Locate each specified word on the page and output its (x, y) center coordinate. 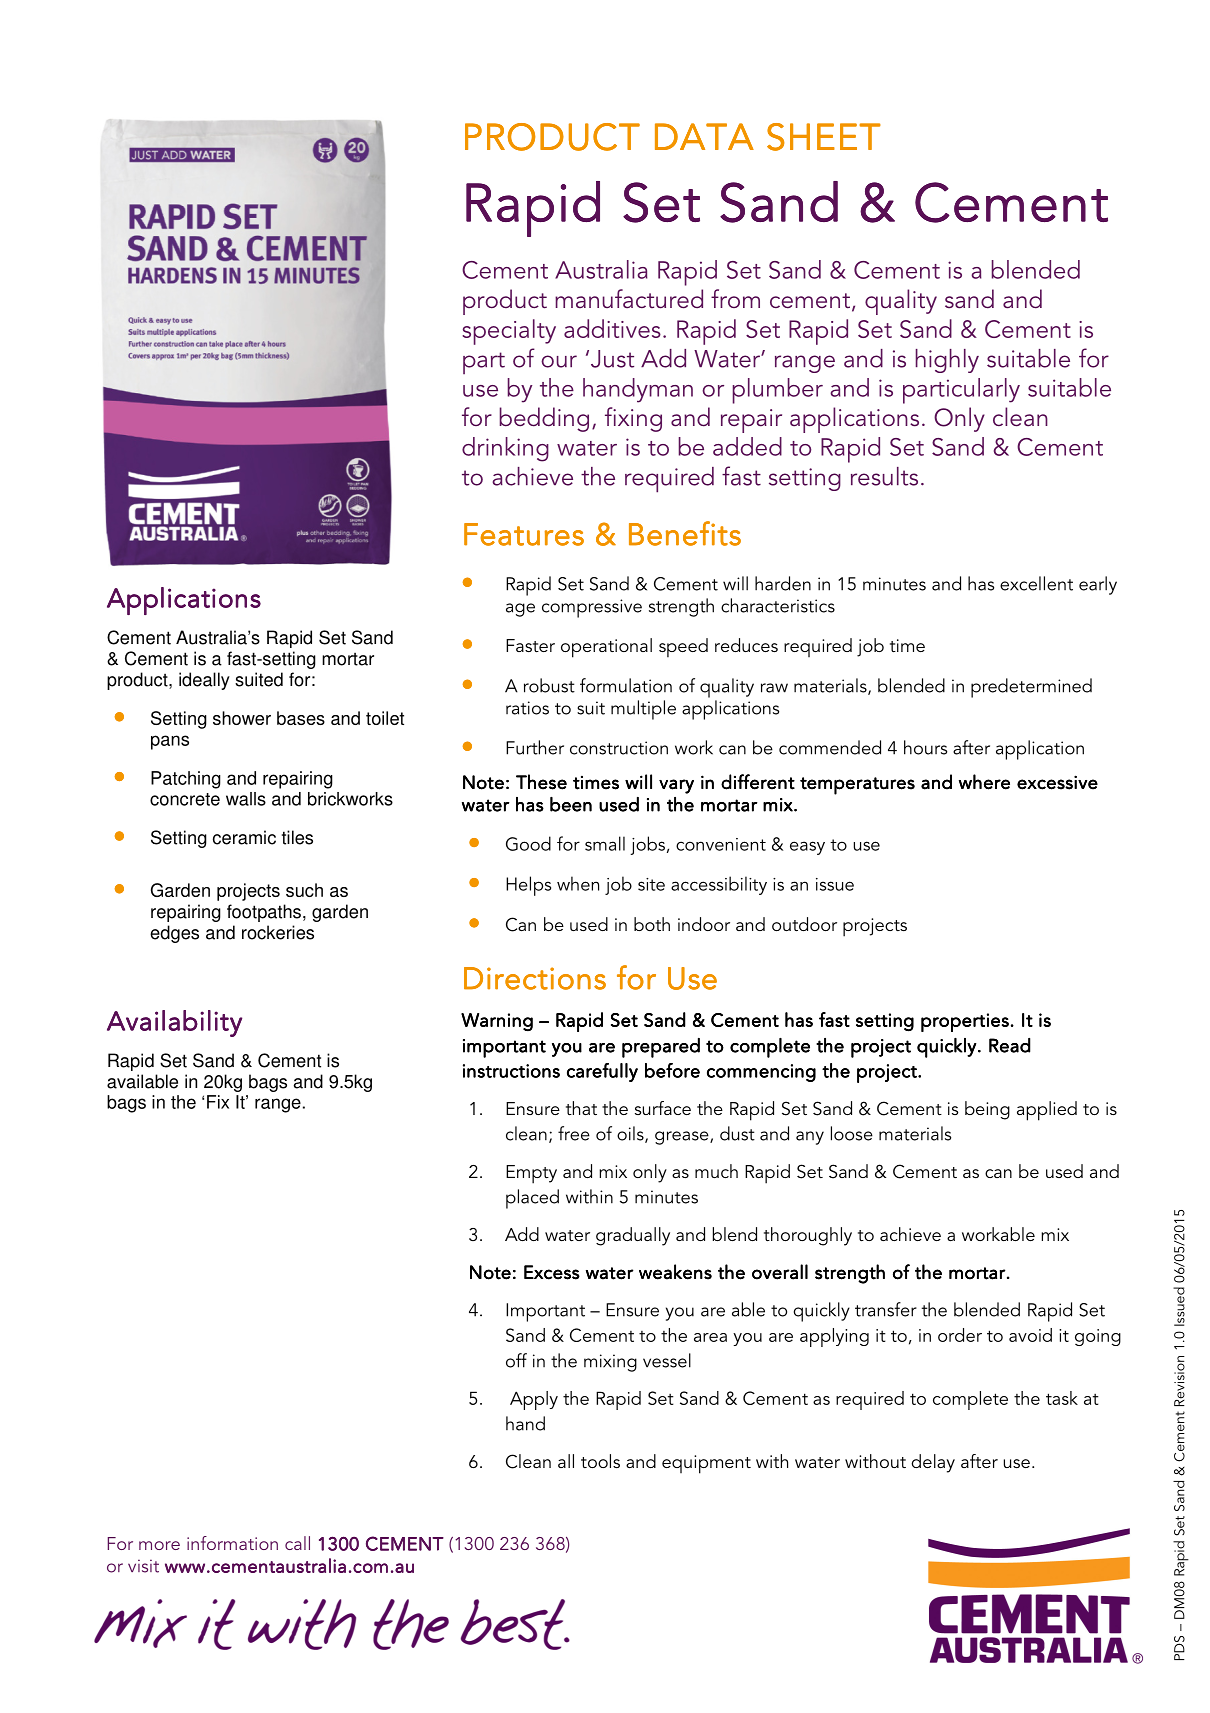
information (232, 1543)
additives (612, 328)
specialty (509, 332)
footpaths (264, 913)
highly (947, 361)
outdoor (804, 924)
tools (600, 1461)
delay (933, 1463)
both (652, 924)
